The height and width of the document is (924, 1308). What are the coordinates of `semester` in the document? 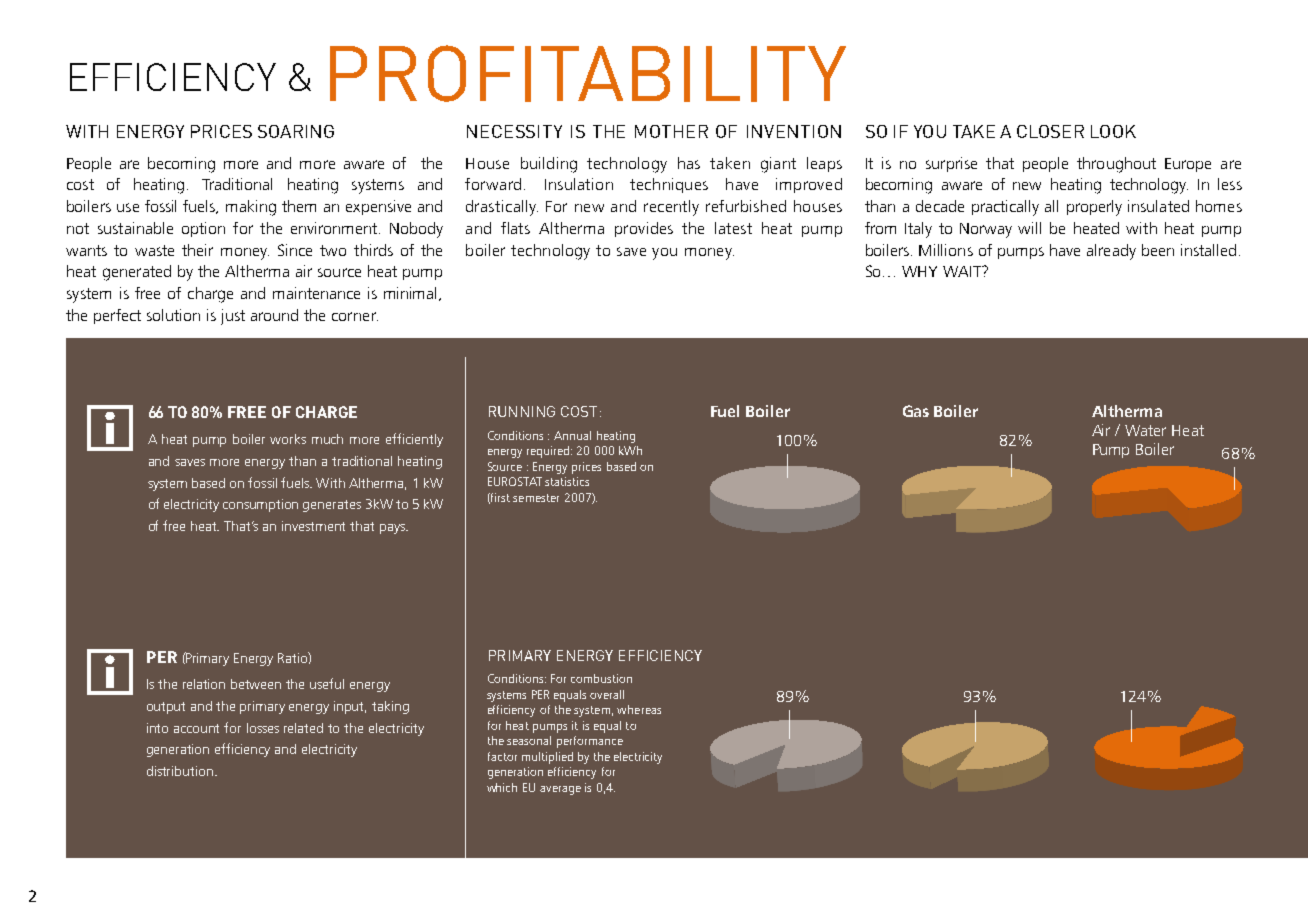 It's located at (536, 498).
